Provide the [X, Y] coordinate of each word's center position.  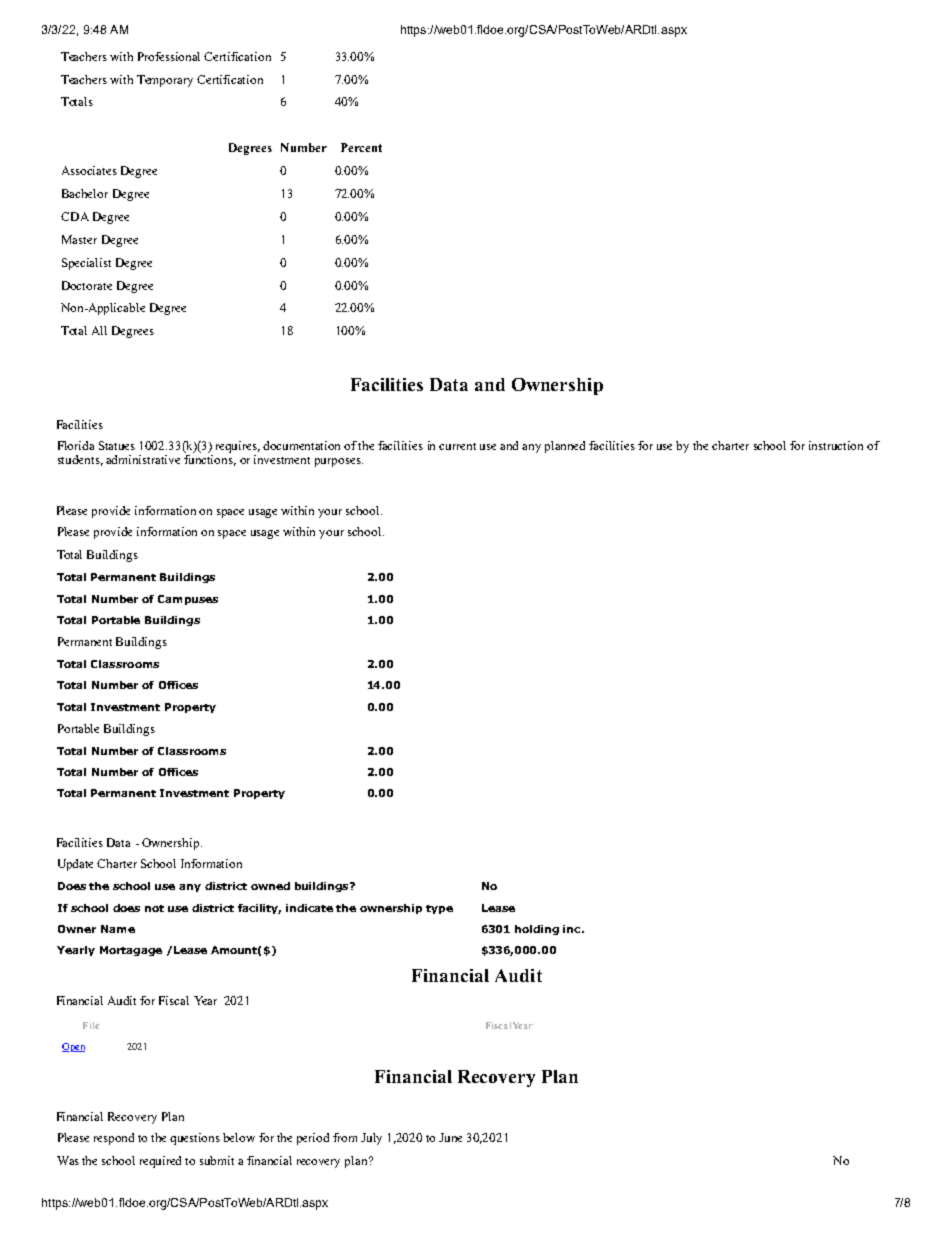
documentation [301, 445]
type [439, 909]
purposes [339, 462]
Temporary [165, 81]
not [154, 908]
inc [573, 929]
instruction [836, 445]
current [457, 446]
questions [195, 1139]
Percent [361, 147]
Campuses [188, 600]
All [99, 330]
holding [537, 930]
